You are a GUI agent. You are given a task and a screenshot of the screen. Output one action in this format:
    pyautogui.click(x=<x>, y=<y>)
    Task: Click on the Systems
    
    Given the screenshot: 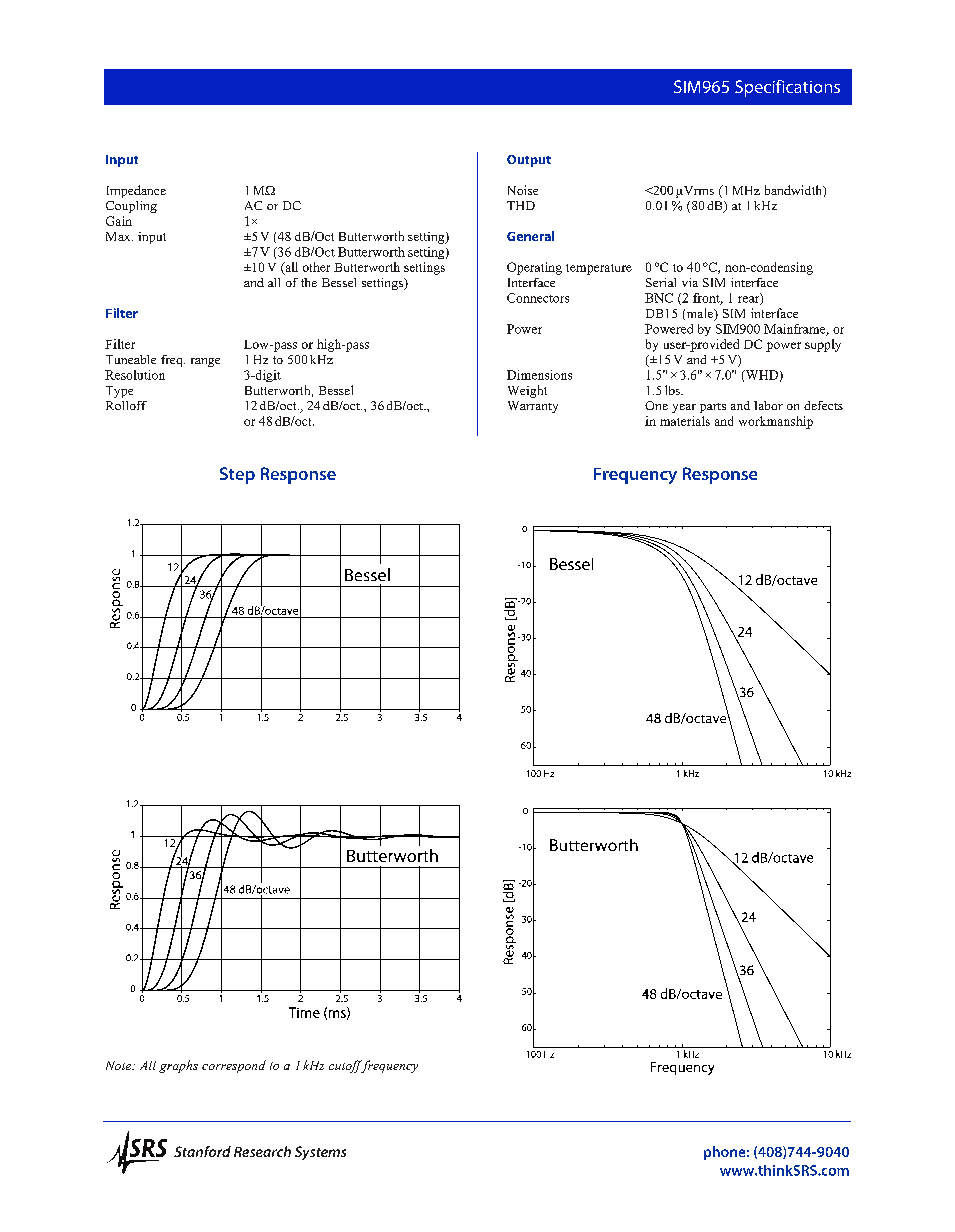 What is the action you would take?
    pyautogui.click(x=320, y=1153)
